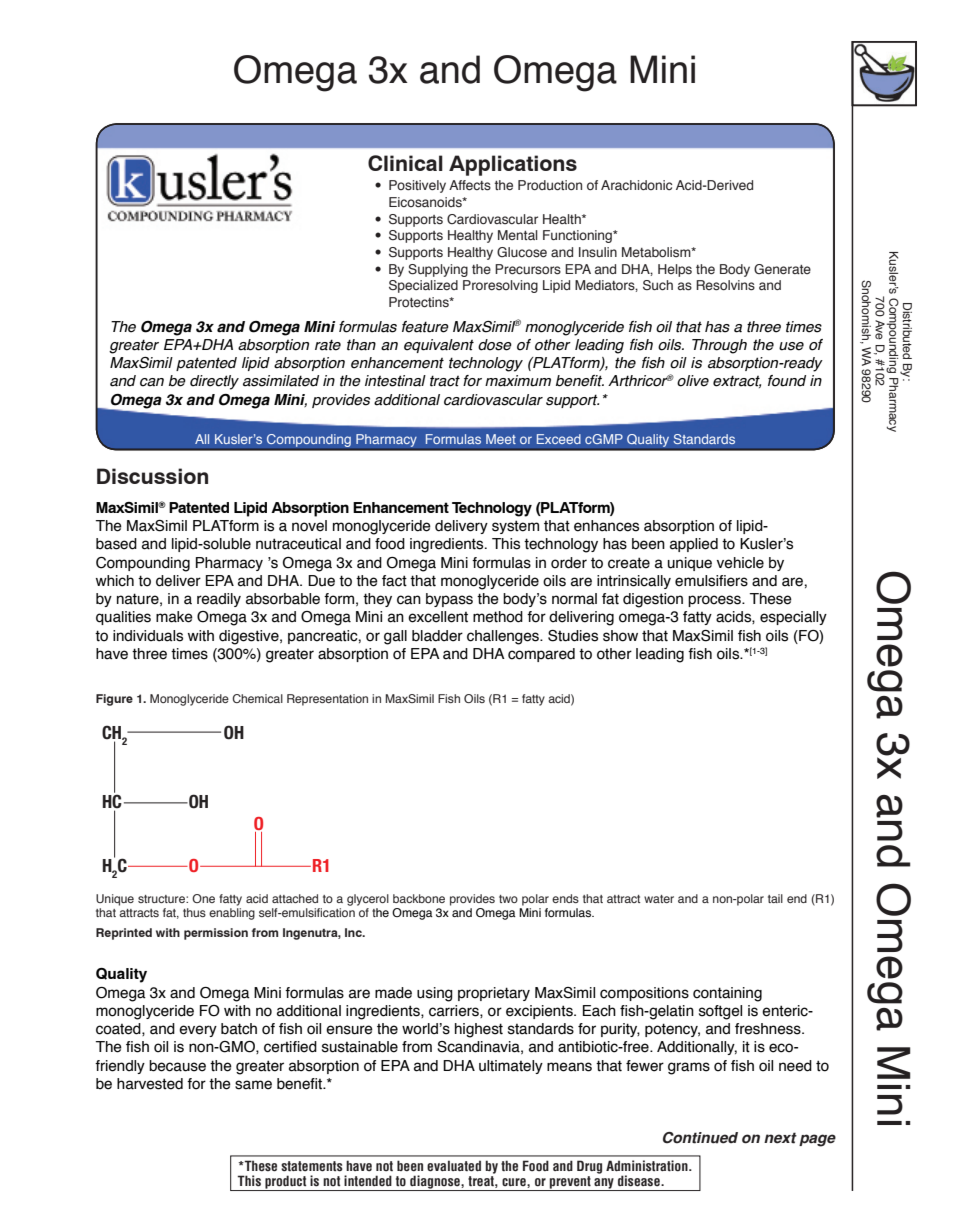 This screenshot has height=1232, width=958. What do you see at coordinates (368, 1180) in the screenshot?
I see `intended` at bounding box center [368, 1180].
